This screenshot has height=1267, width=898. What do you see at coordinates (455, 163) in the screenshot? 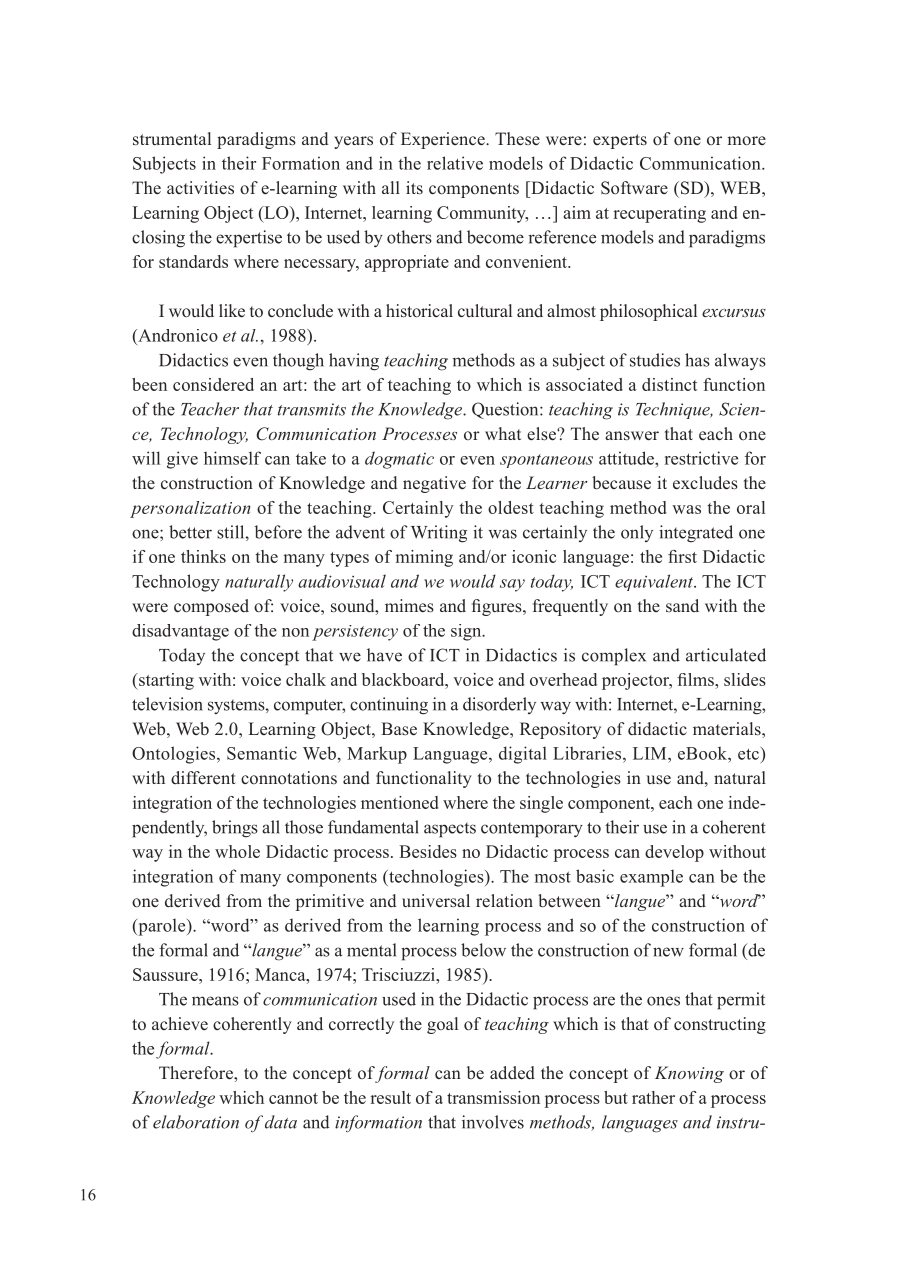
I see `relative` at bounding box center [455, 163].
